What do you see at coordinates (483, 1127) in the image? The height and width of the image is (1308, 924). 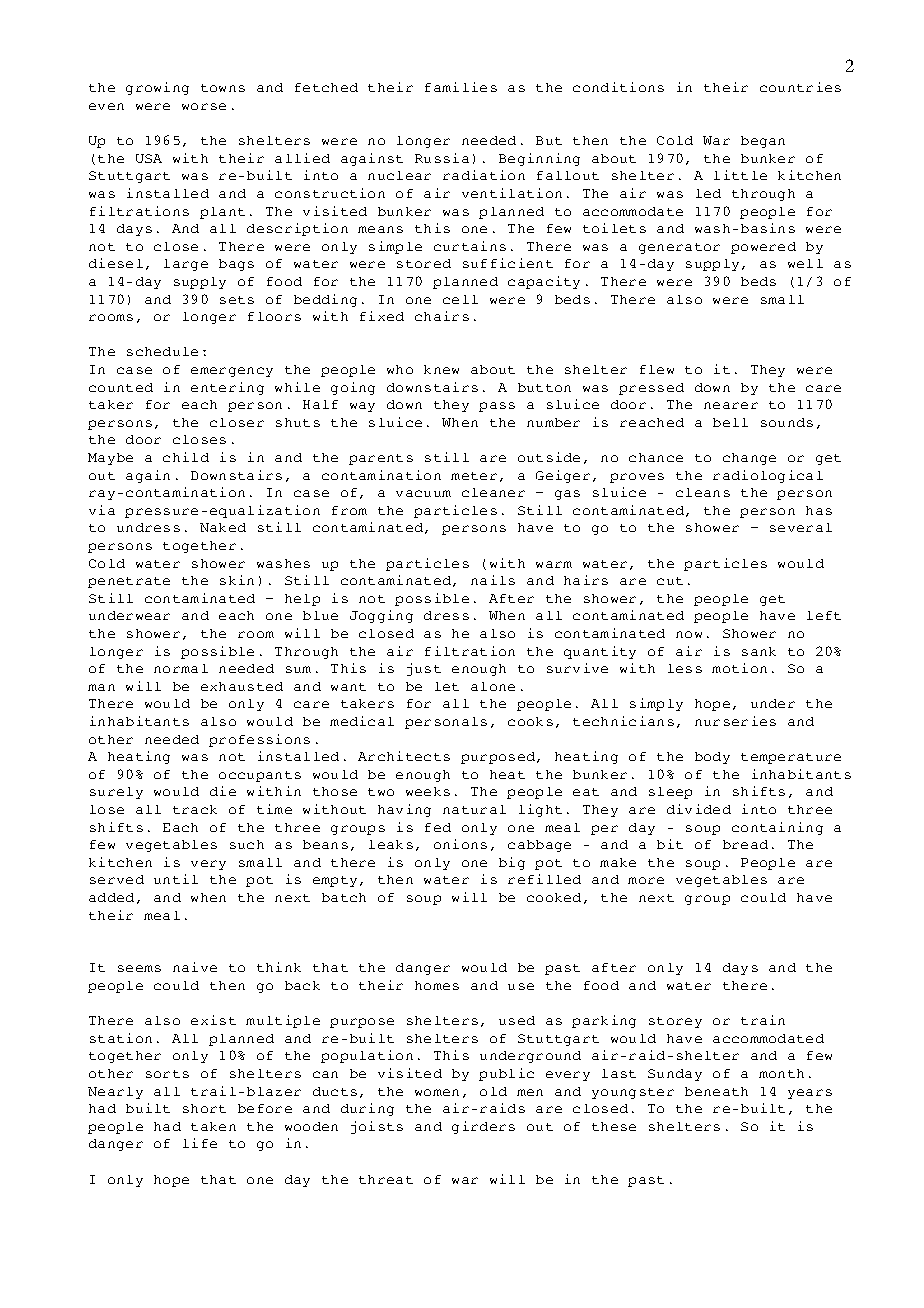 I see `girders` at bounding box center [483, 1127].
